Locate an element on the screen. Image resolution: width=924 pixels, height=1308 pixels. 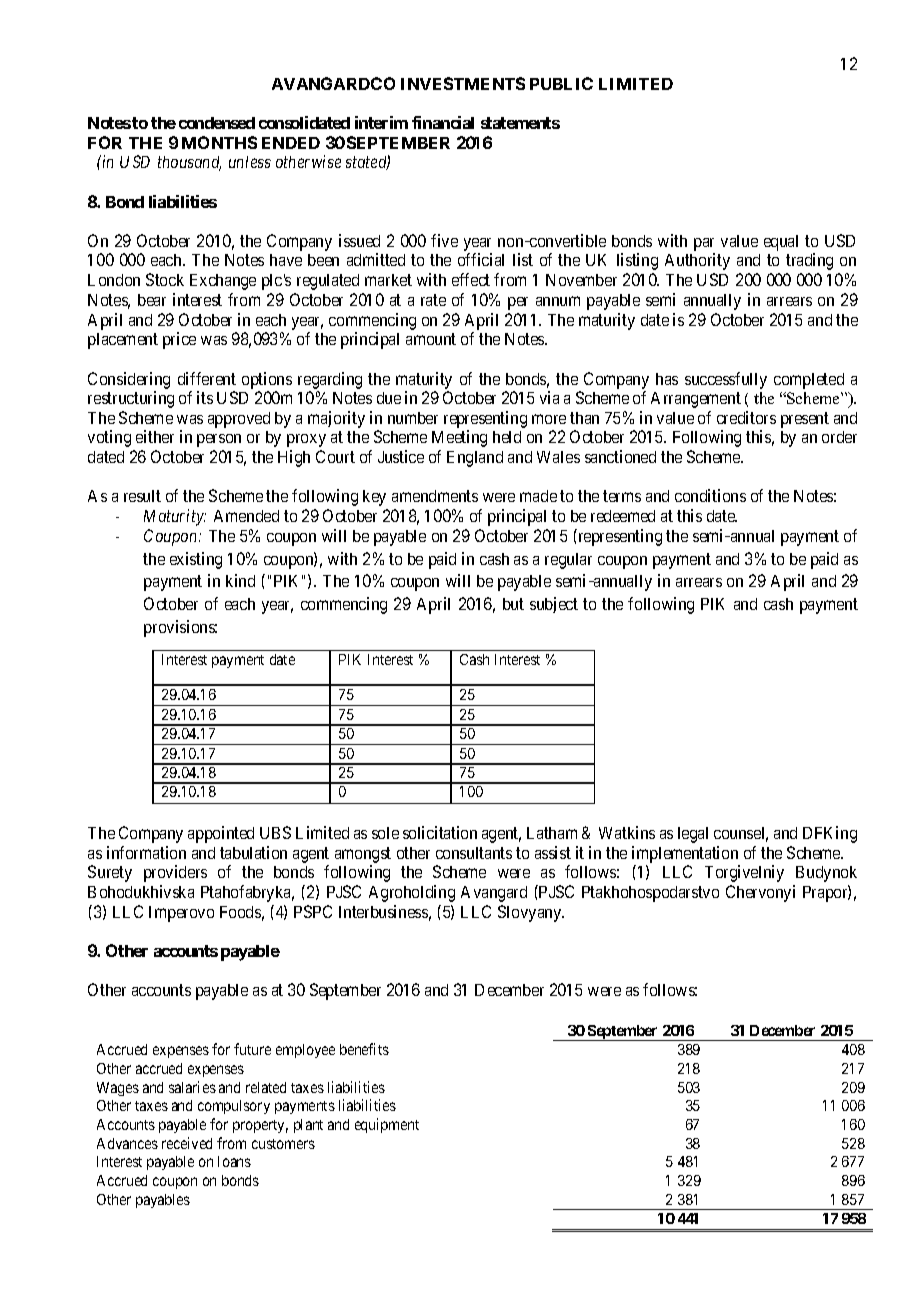
equal is located at coordinates (781, 243).
